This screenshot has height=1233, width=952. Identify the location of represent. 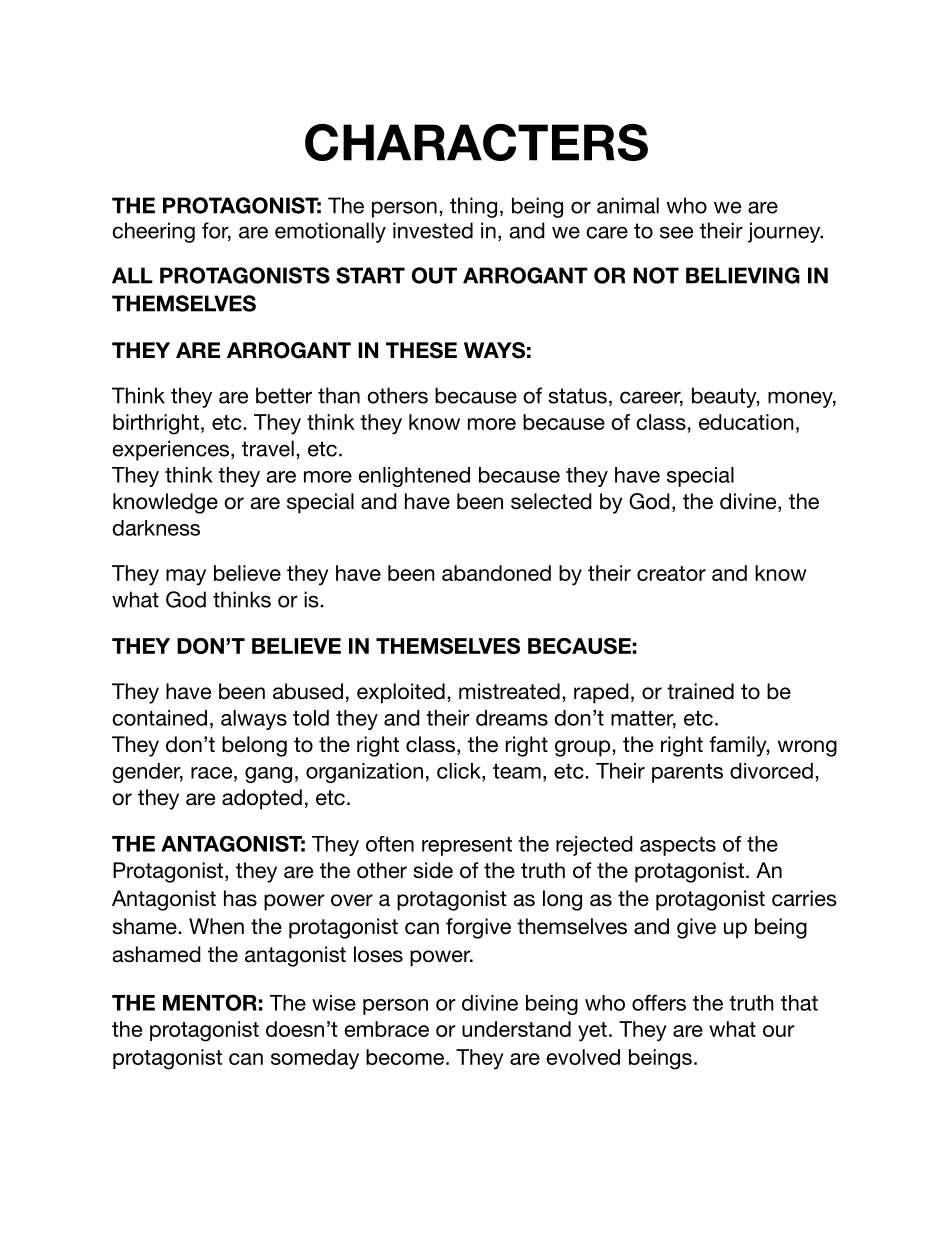
(467, 846).
